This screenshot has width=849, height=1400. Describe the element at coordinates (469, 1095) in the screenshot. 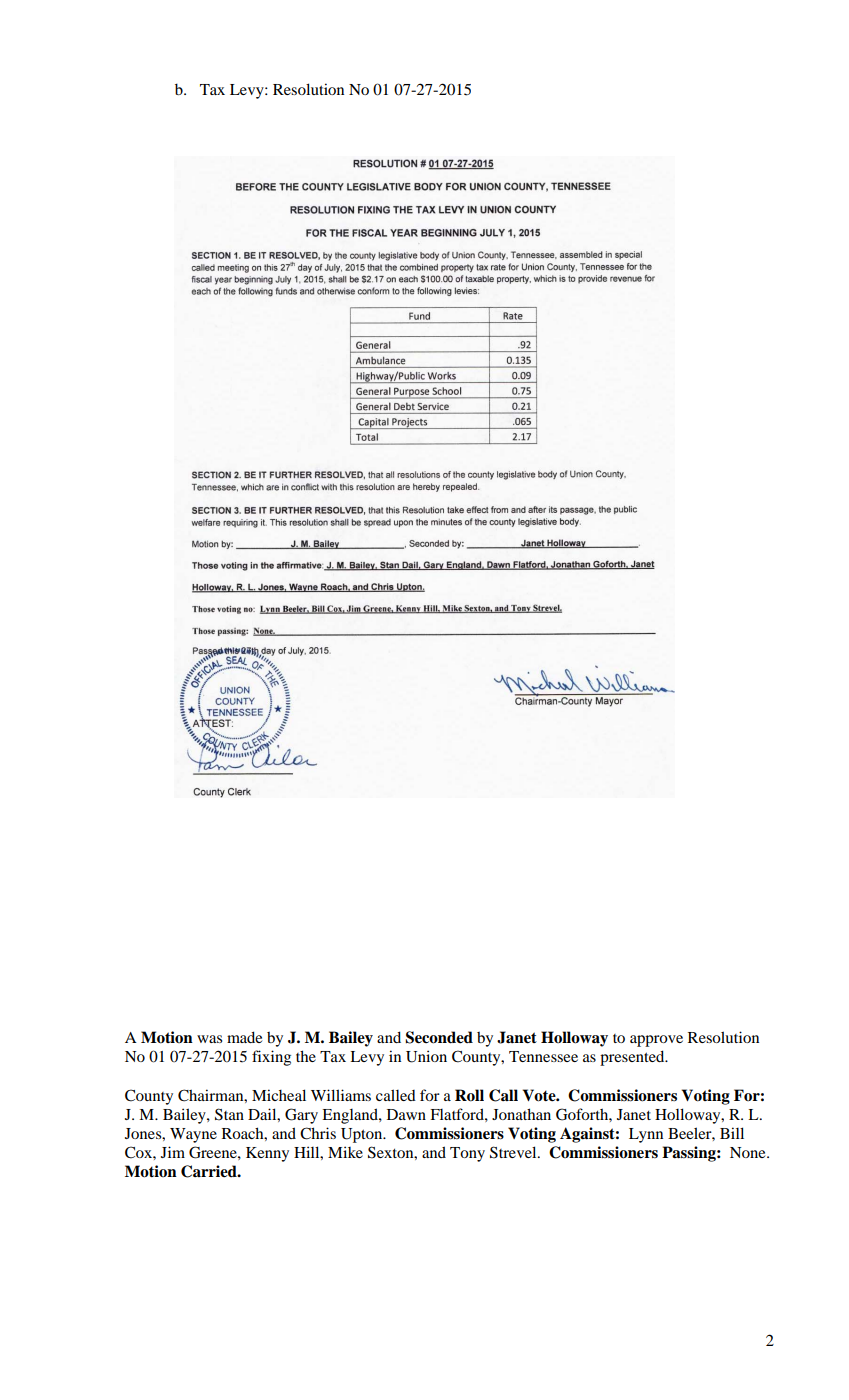

I see `Roll` at that location.
